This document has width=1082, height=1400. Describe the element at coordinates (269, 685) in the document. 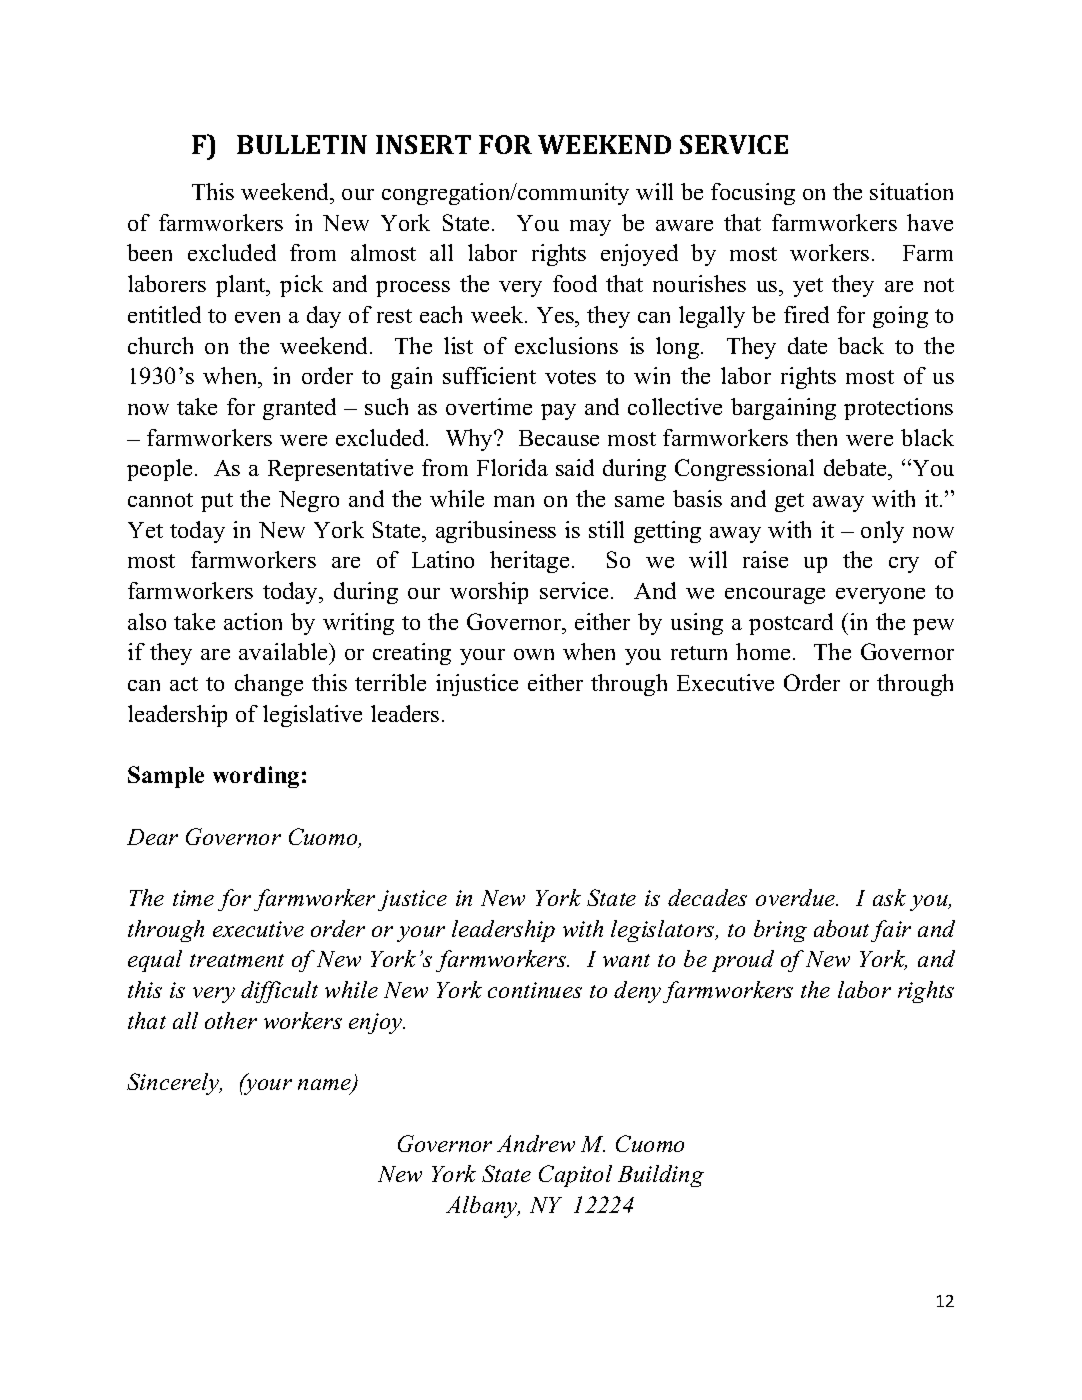

I see `change` at that location.
